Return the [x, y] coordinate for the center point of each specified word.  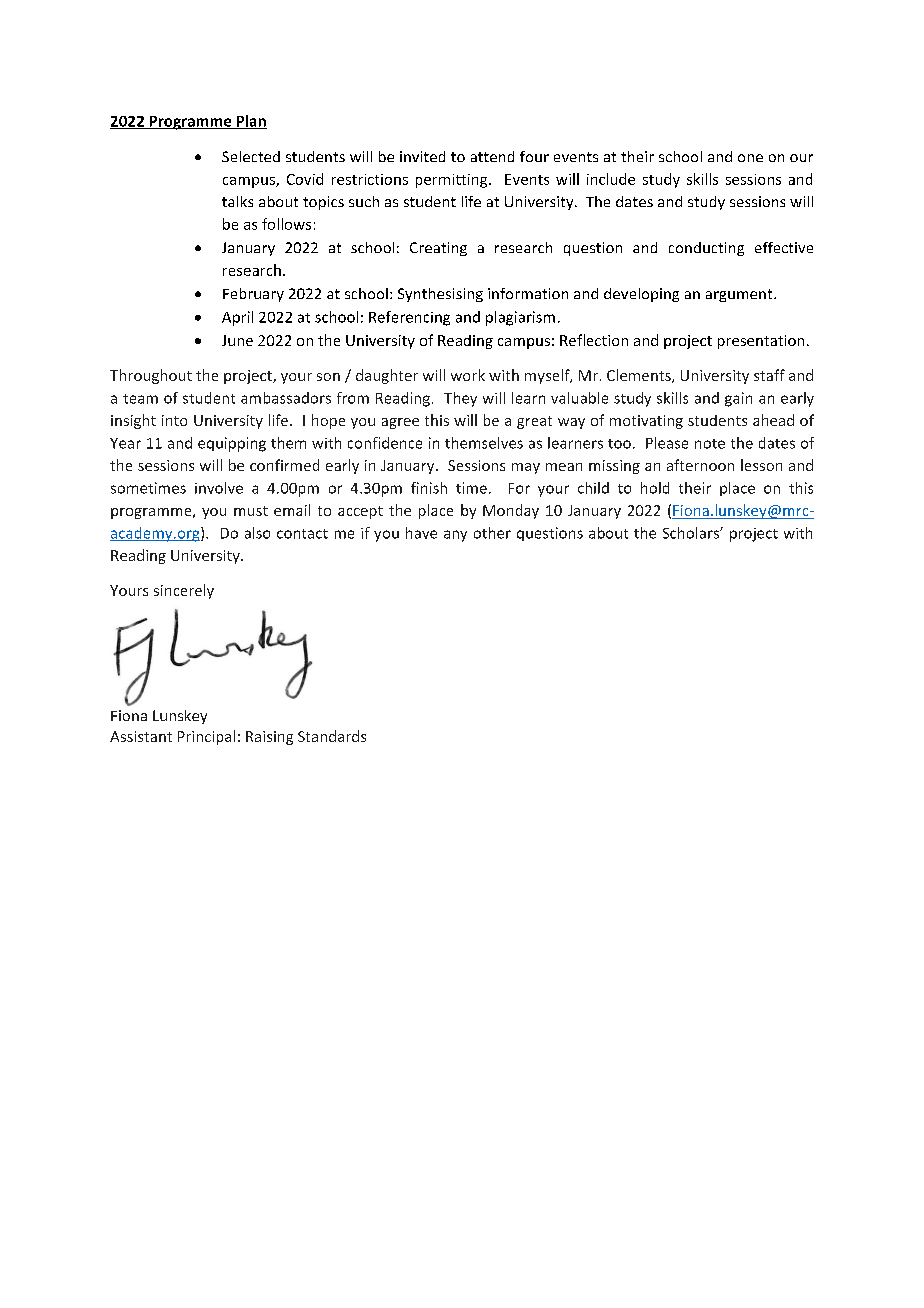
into [174, 420]
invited [422, 156]
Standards [332, 736]
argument [740, 295]
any [455, 536]
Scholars [692, 533]
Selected [251, 156]
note [710, 444]
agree [400, 423]
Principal [206, 737]
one [750, 158]
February [253, 295]
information [528, 293]
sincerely [184, 591]
